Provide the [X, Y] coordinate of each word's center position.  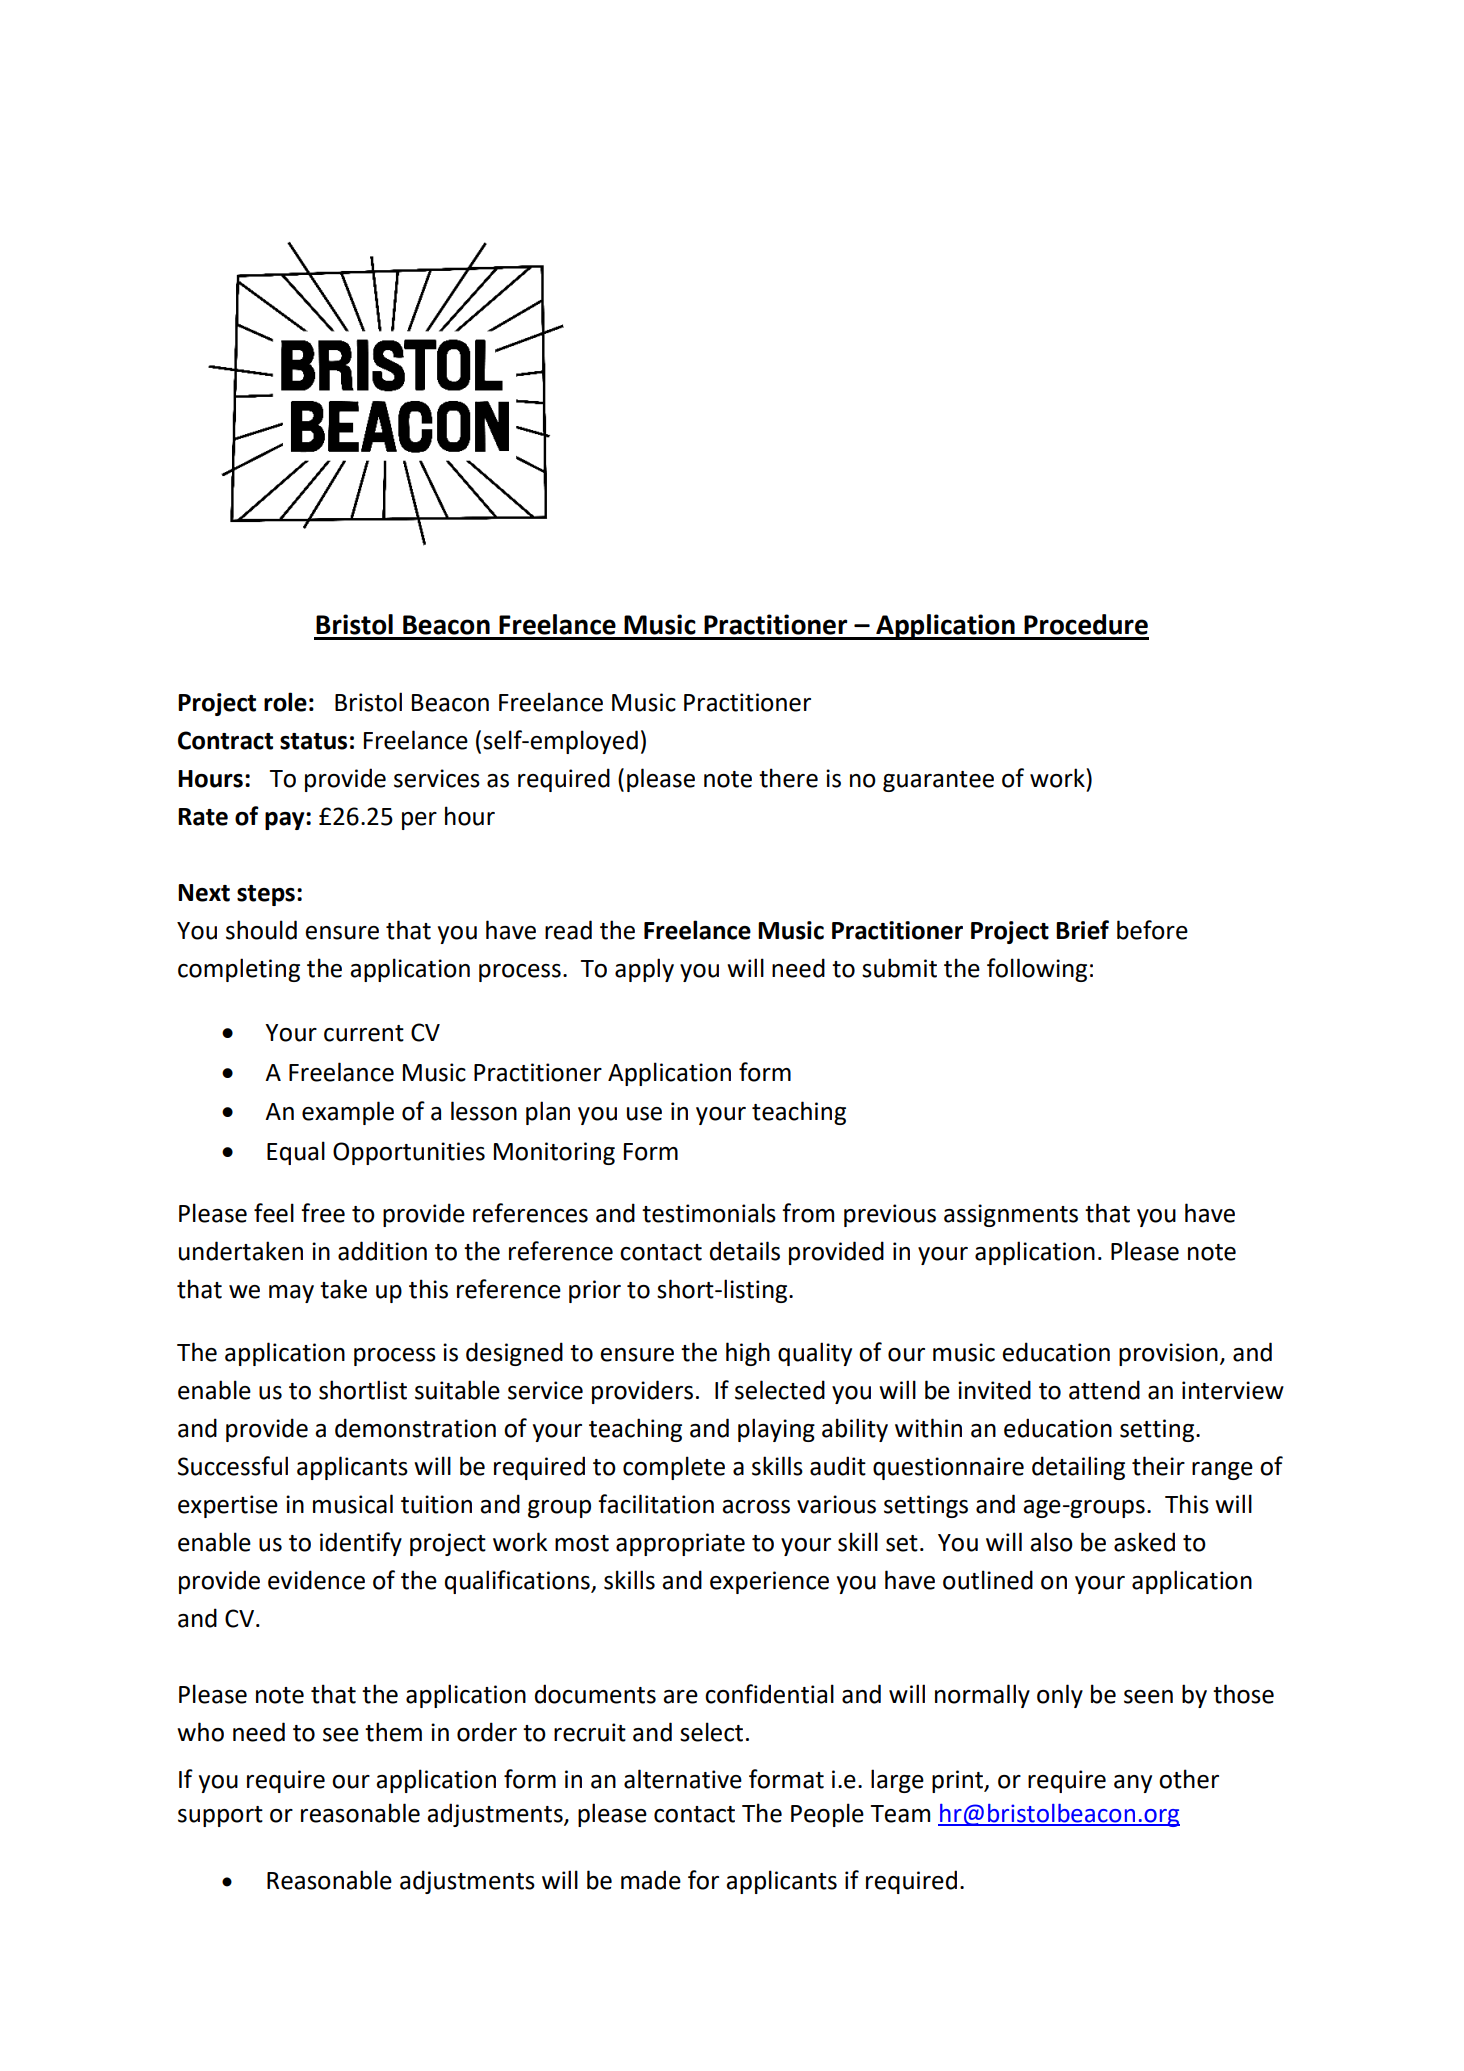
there [788, 778]
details [745, 1251]
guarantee [938, 781]
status [313, 741]
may [291, 1294]
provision [1168, 1354]
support [220, 1816]
